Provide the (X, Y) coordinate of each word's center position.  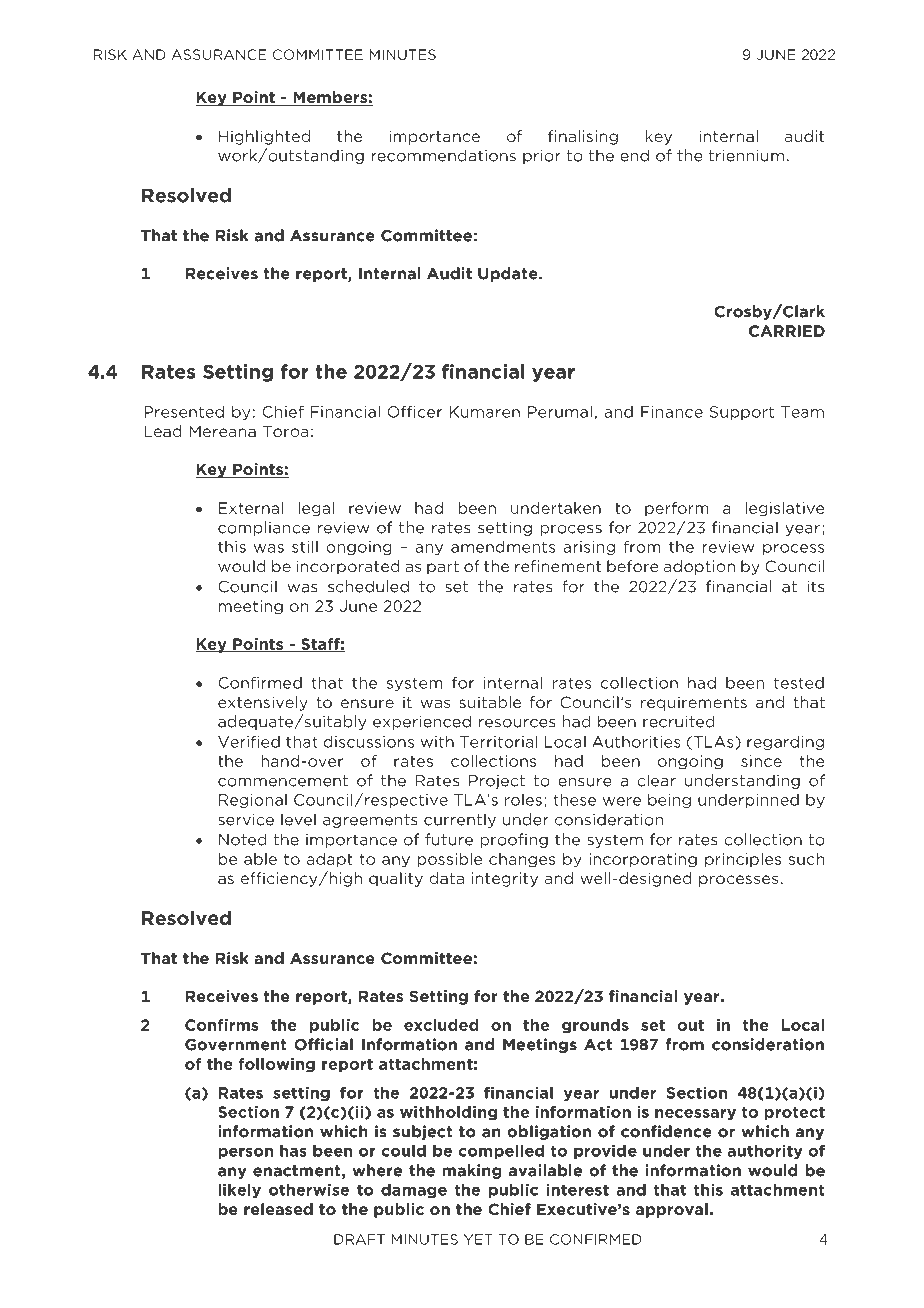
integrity (505, 879)
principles (743, 860)
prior (542, 156)
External (251, 508)
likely (239, 1190)
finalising (583, 137)
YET (478, 1239)
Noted (243, 839)
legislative (785, 509)
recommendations (443, 155)
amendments (503, 547)
